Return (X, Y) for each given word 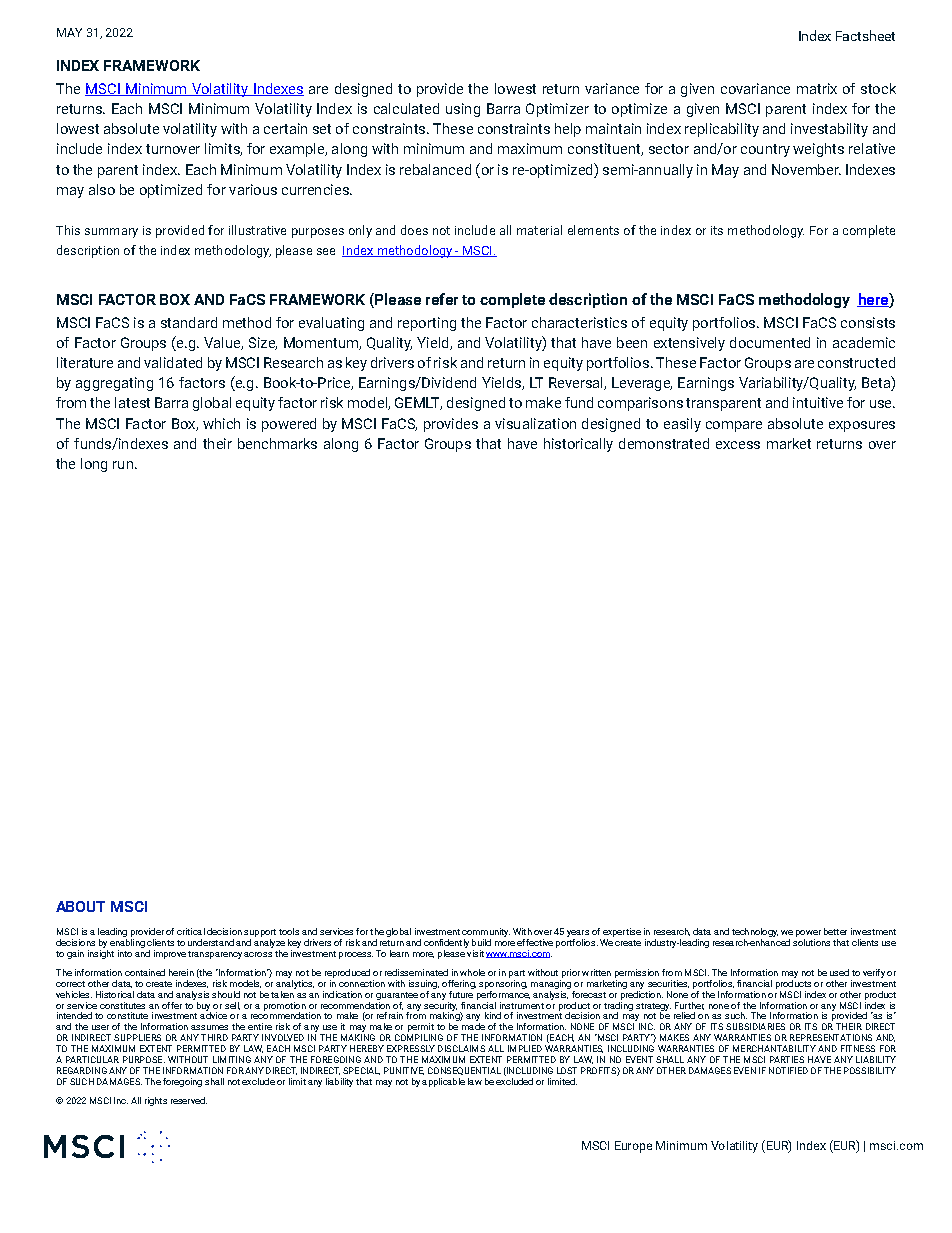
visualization (535, 423)
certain (285, 128)
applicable (443, 1082)
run (123, 465)
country (765, 150)
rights (156, 1101)
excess (738, 445)
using (463, 110)
